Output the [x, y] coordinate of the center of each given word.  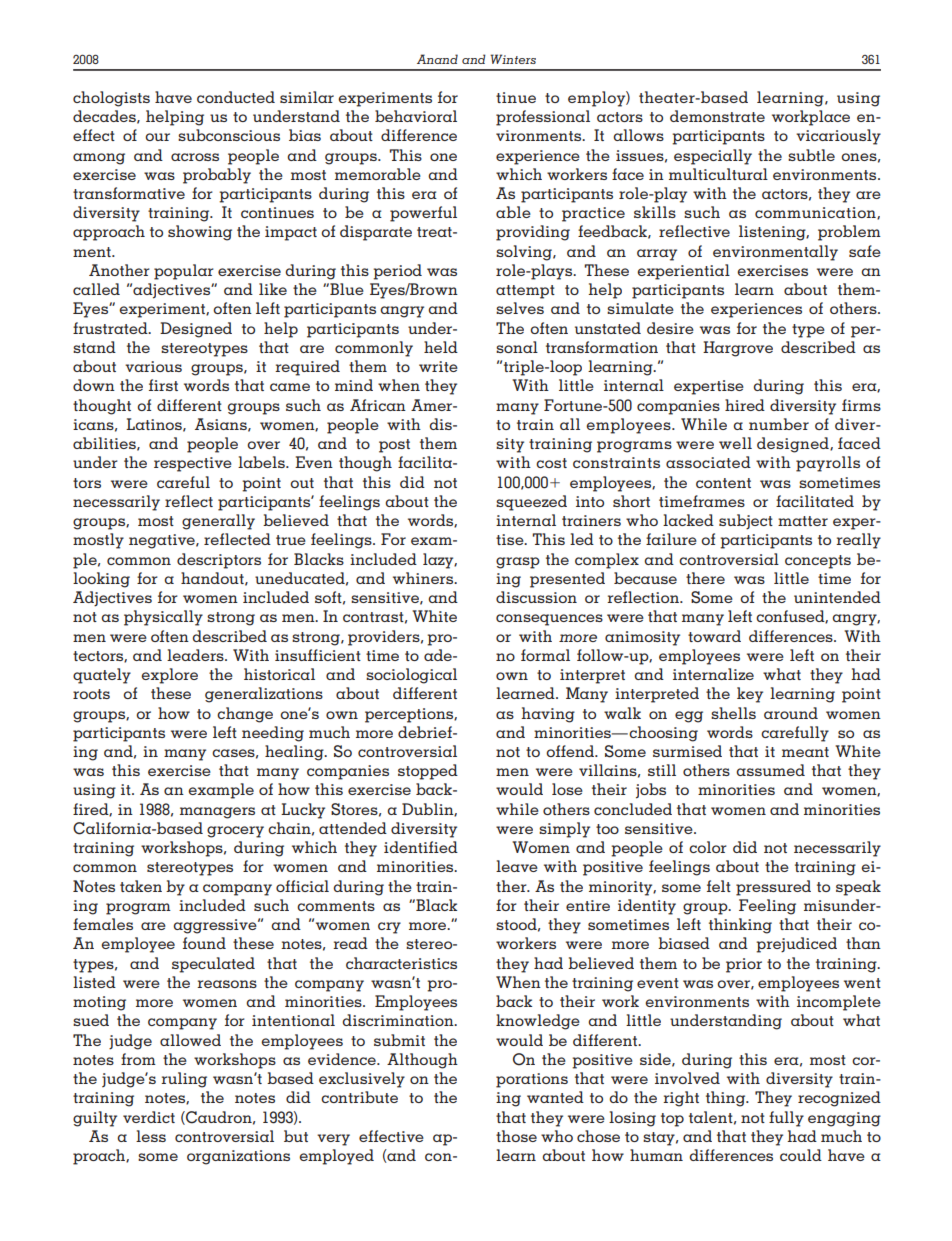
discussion [536, 597]
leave [517, 866]
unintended [837, 597]
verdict [149, 1117]
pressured [773, 888]
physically [163, 618]
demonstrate [717, 116]
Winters [513, 59]
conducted [236, 97]
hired [745, 405]
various [153, 366]
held [441, 347]
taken [141, 886]
